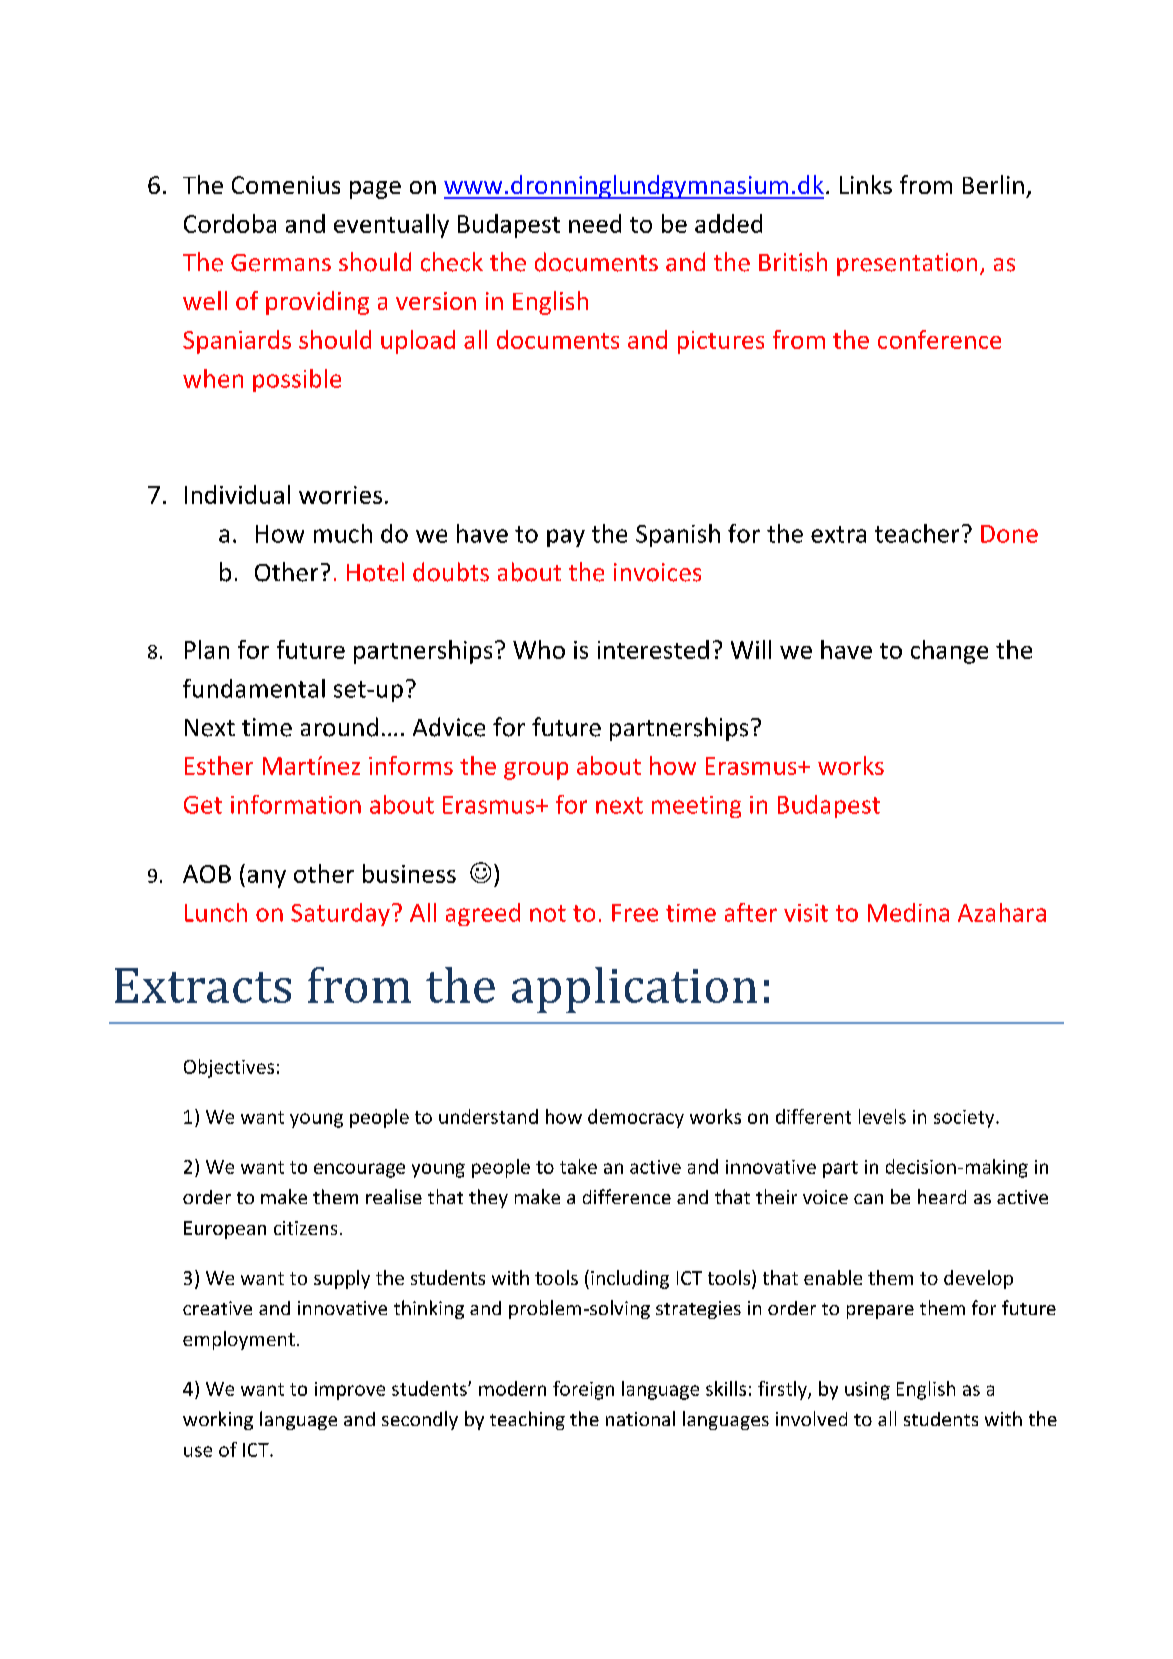  I want to click on interested, so click(653, 649).
